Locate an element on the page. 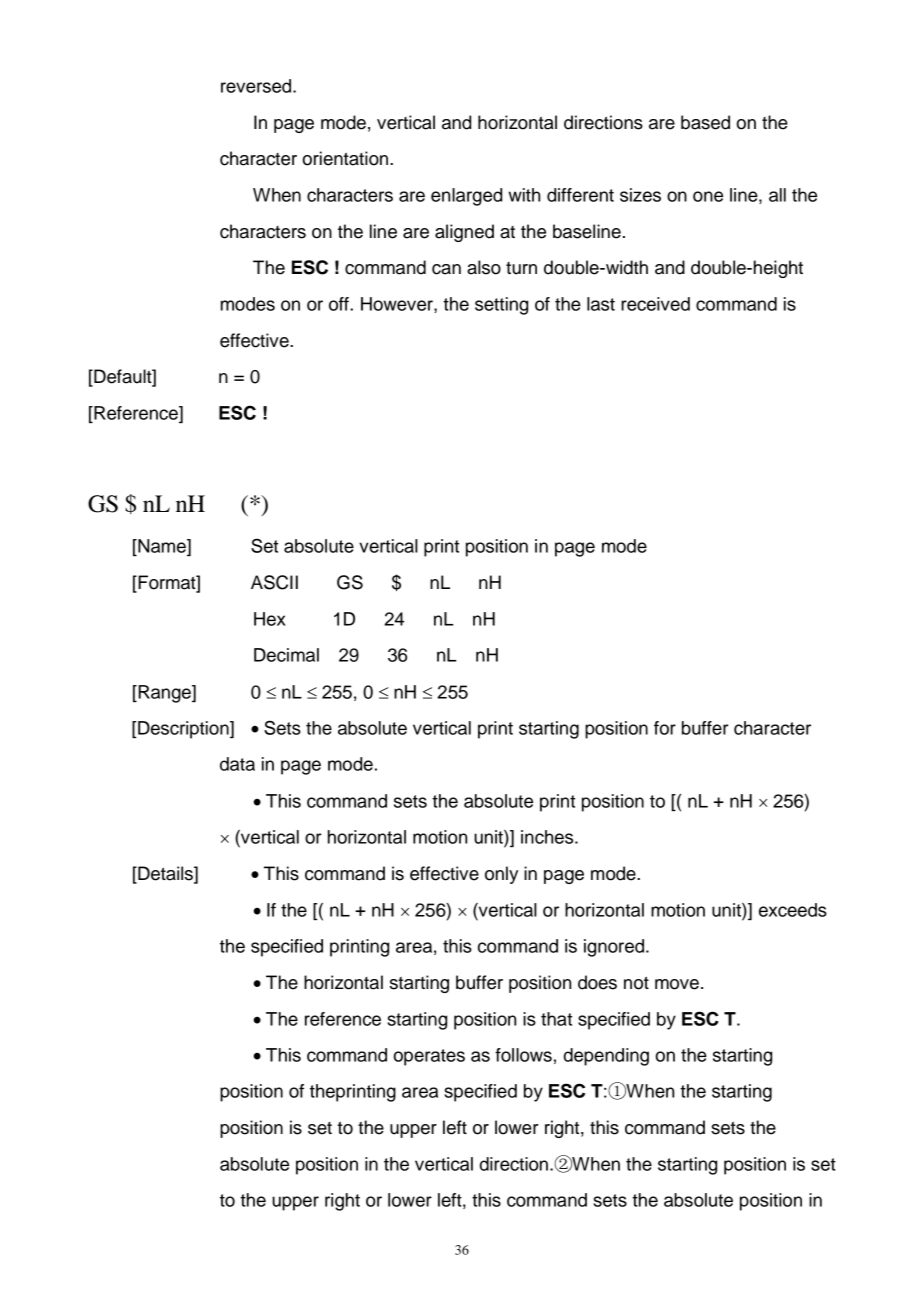 The height and width of the image is (1307, 924). off is located at coordinates (340, 304).
